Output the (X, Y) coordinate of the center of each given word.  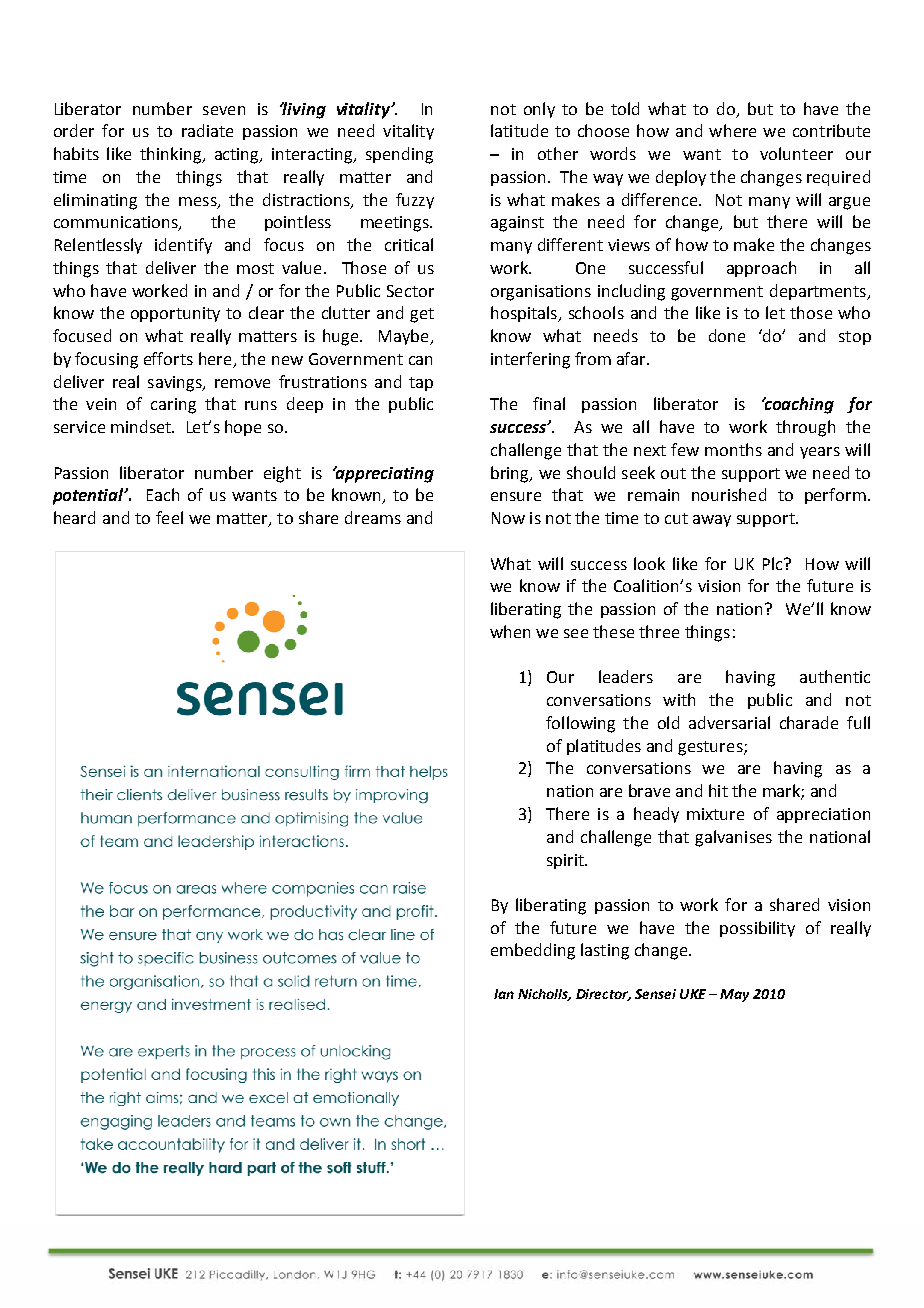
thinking (171, 155)
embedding (533, 951)
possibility (757, 929)
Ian (504, 994)
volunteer (796, 153)
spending (399, 155)
